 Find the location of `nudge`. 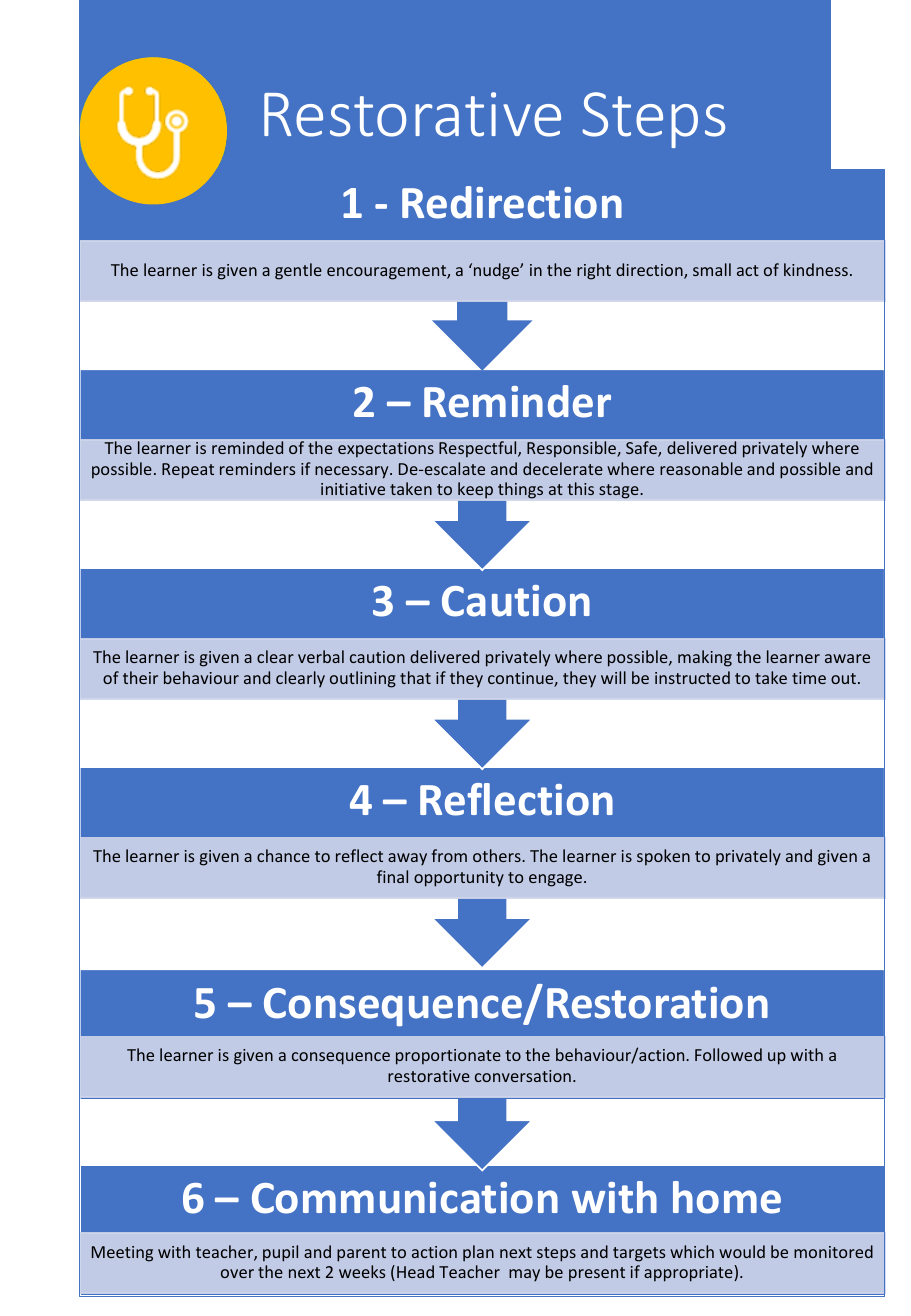

nudge is located at coordinates (497, 271).
